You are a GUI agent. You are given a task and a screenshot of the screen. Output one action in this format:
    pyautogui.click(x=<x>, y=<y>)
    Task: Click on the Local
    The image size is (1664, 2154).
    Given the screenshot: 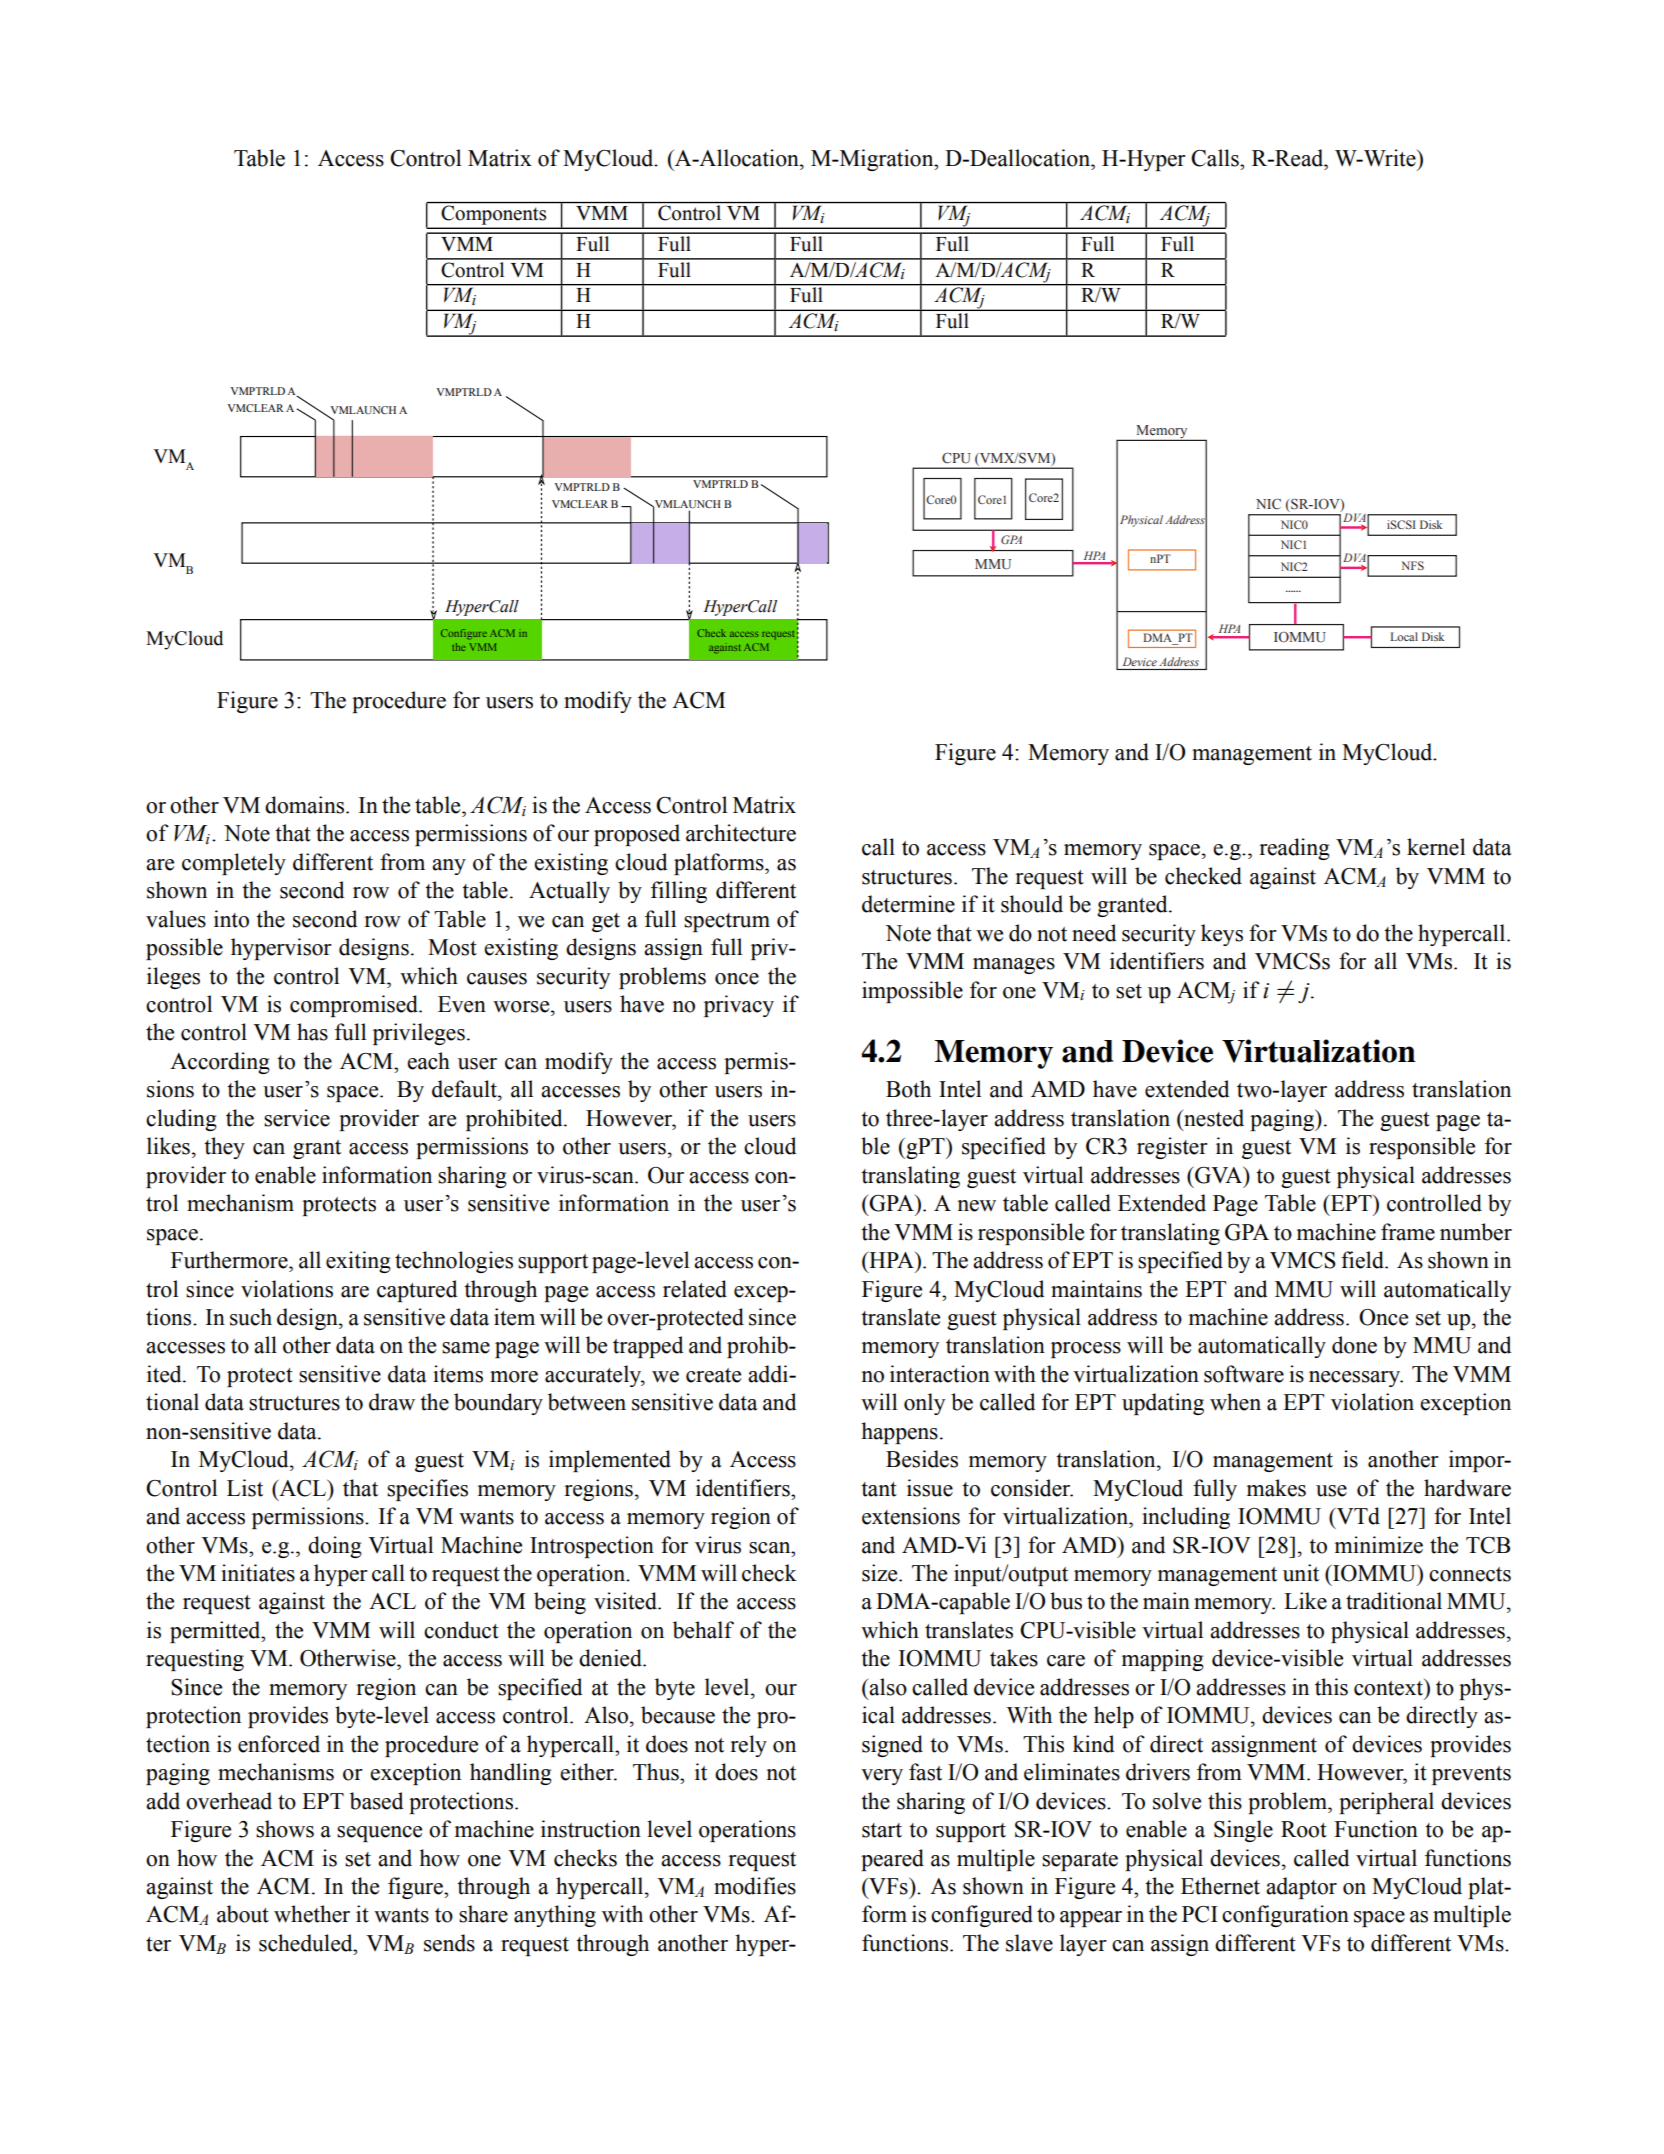 What is the action you would take?
    pyautogui.click(x=1404, y=636)
